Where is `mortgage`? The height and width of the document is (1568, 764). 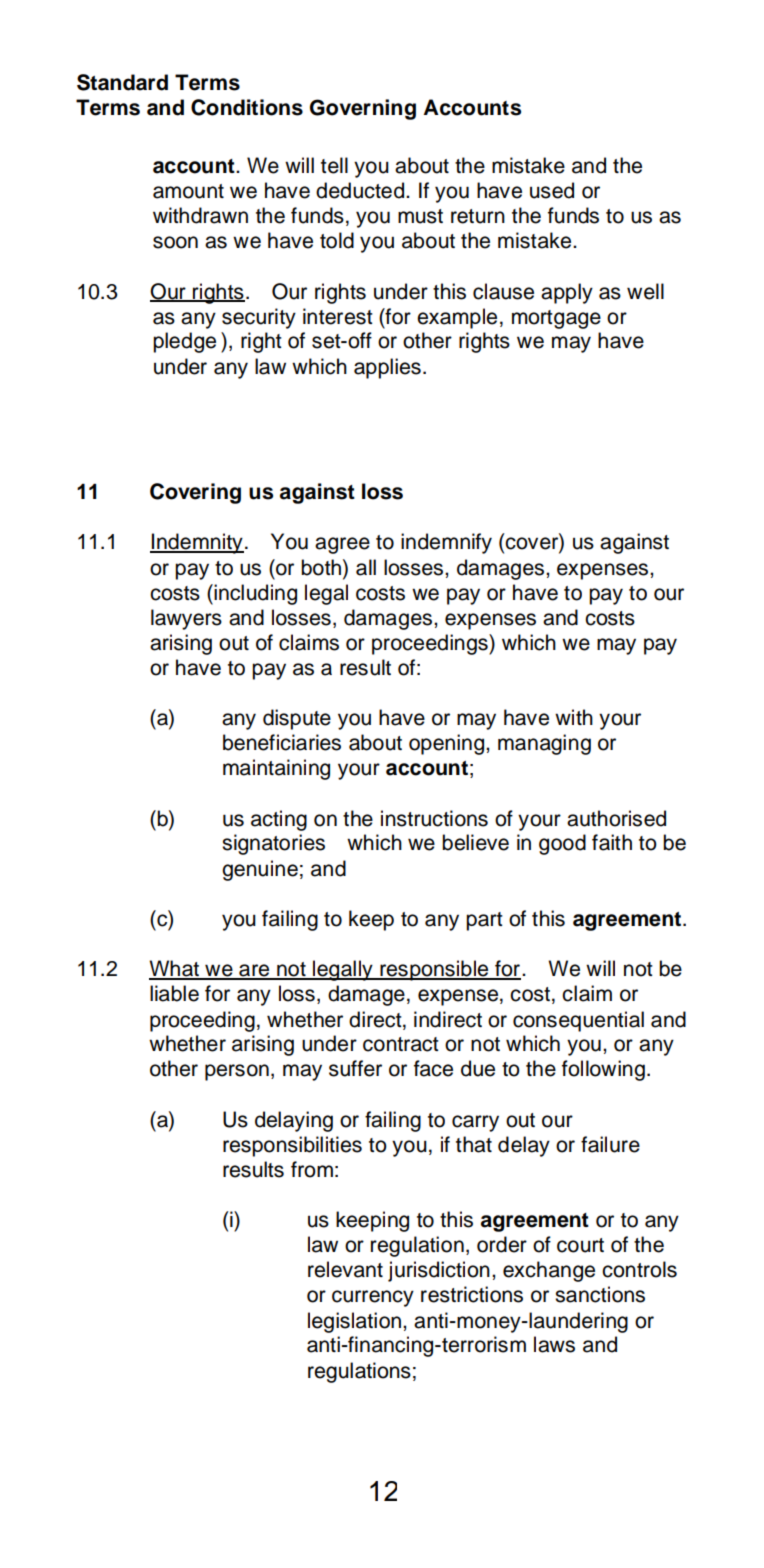 mortgage is located at coordinates (556, 319).
